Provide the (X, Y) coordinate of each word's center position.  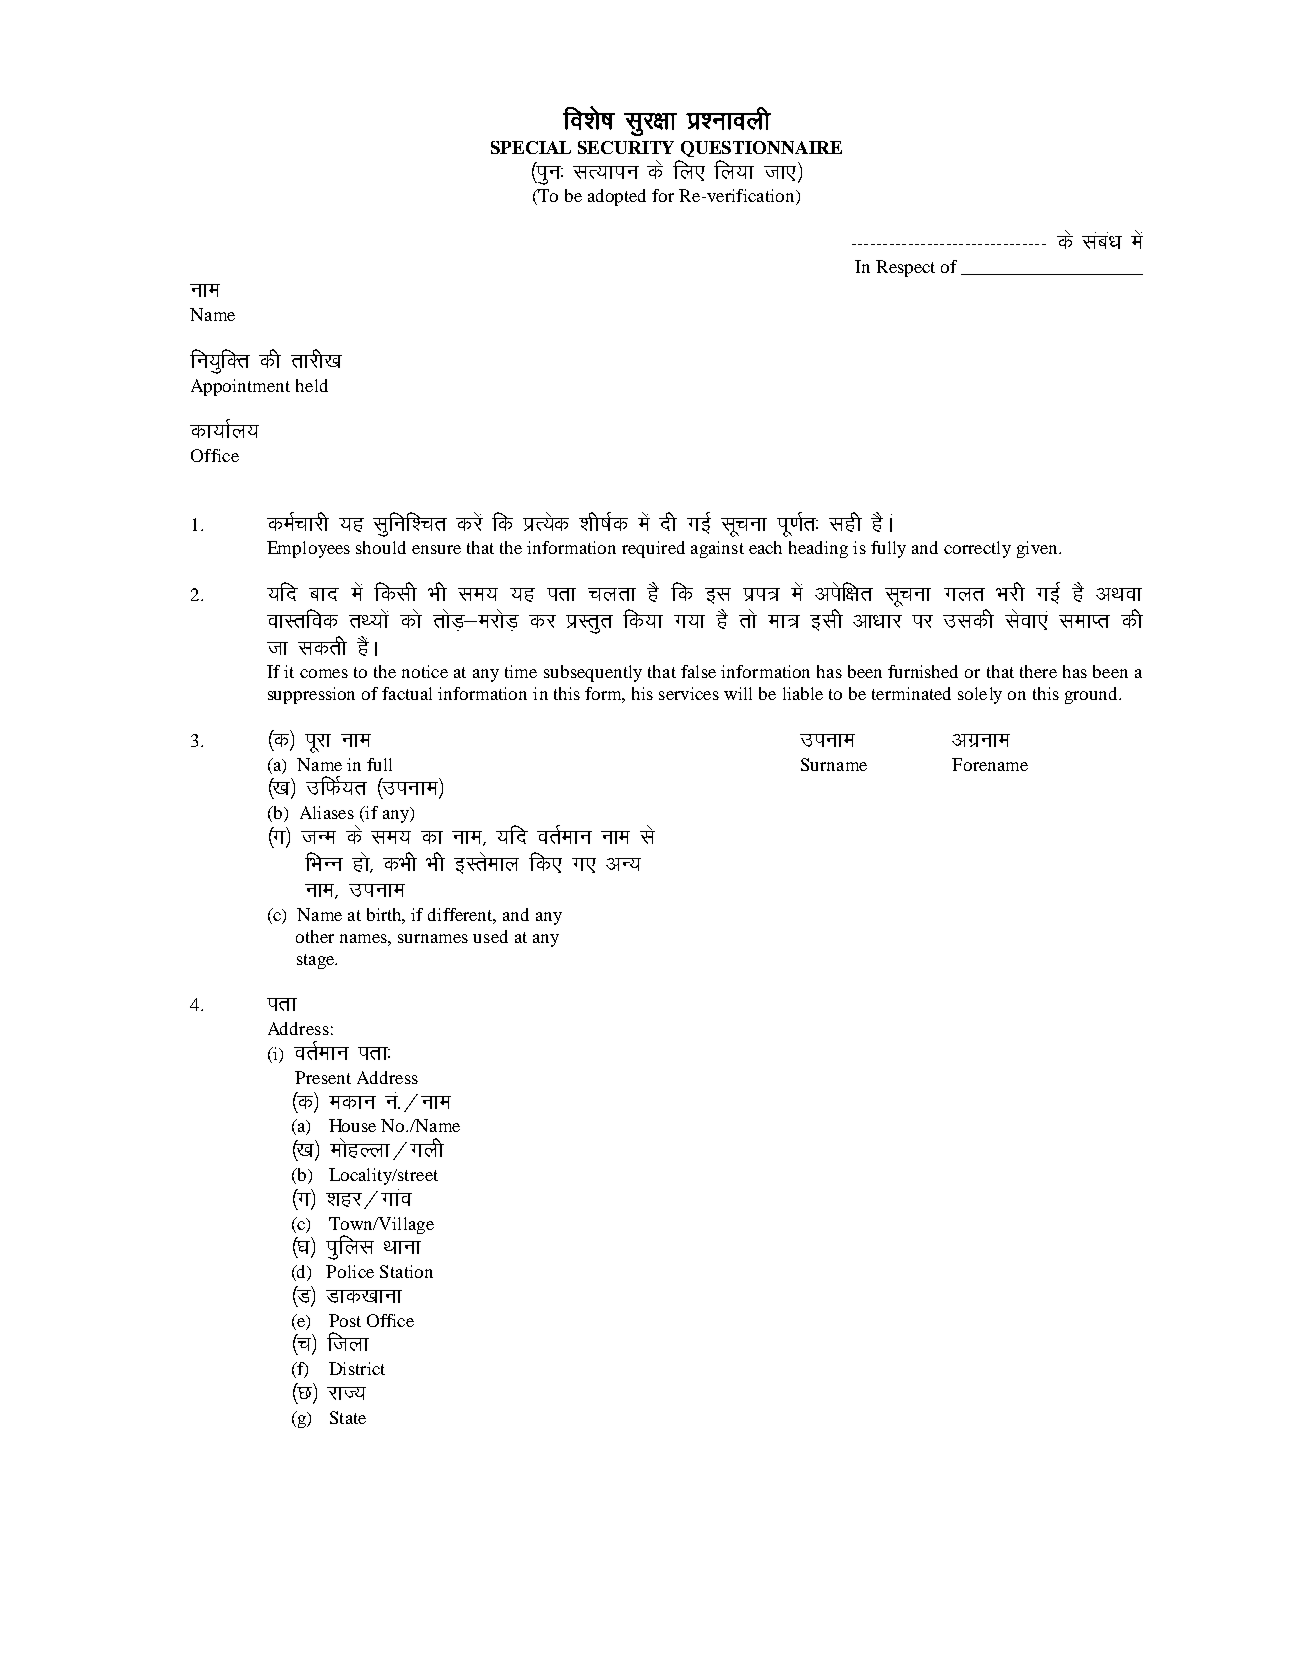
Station (406, 1271)
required (653, 549)
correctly (977, 549)
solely (980, 695)
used (490, 936)
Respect (905, 268)
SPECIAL (531, 147)
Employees (308, 549)
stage (317, 961)
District (357, 1368)
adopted (617, 197)
